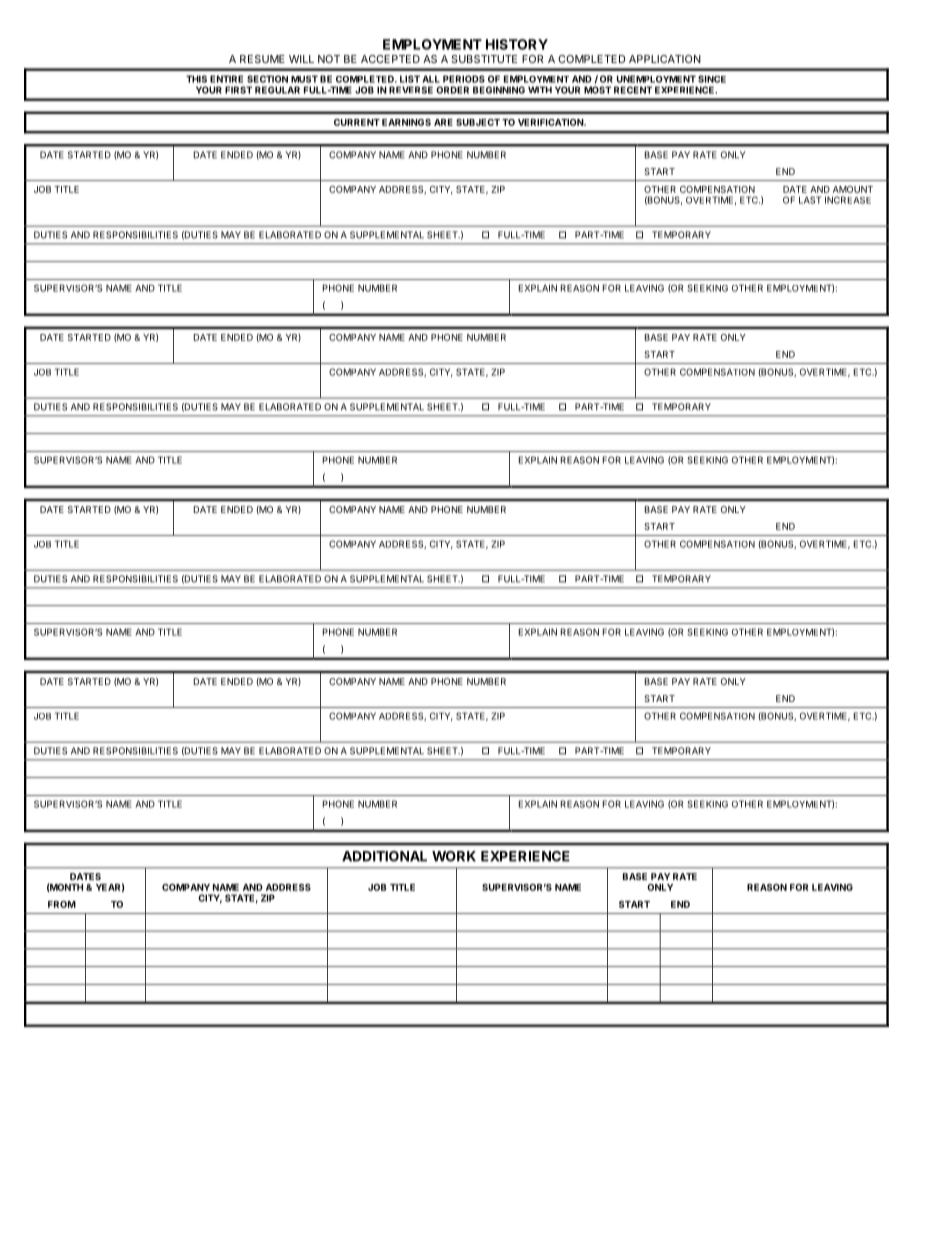 The height and width of the screenshot is (1233, 952). What do you see at coordinates (277, 90) in the screenshot?
I see `REGULAR` at bounding box center [277, 90].
